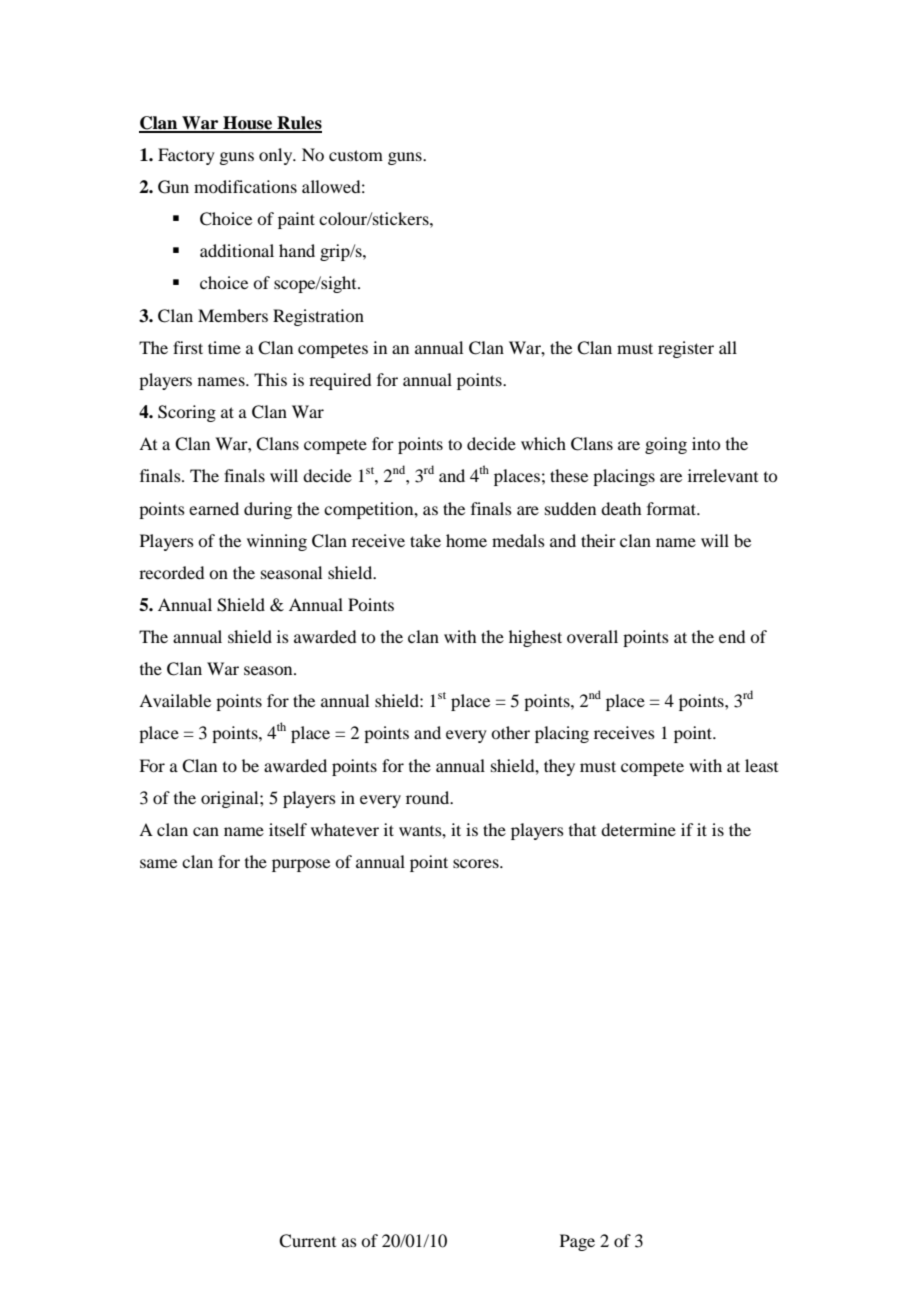  What do you see at coordinates (245, 186) in the page?
I see `modifications` at bounding box center [245, 186].
